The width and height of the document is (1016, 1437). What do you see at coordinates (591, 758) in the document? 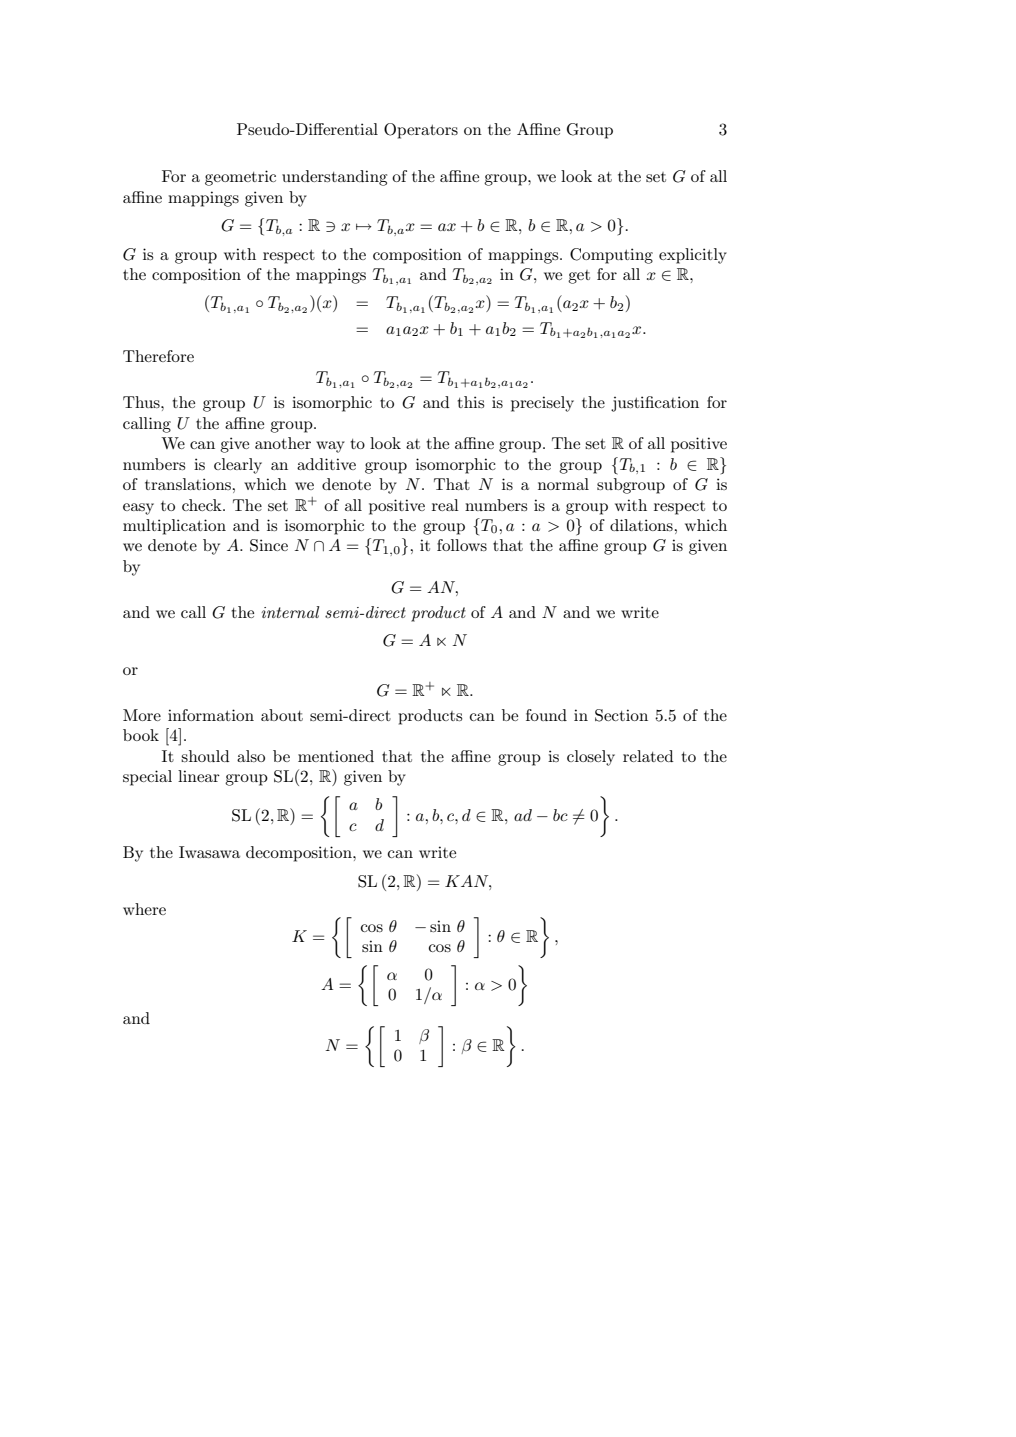
I see `closely` at bounding box center [591, 758].
